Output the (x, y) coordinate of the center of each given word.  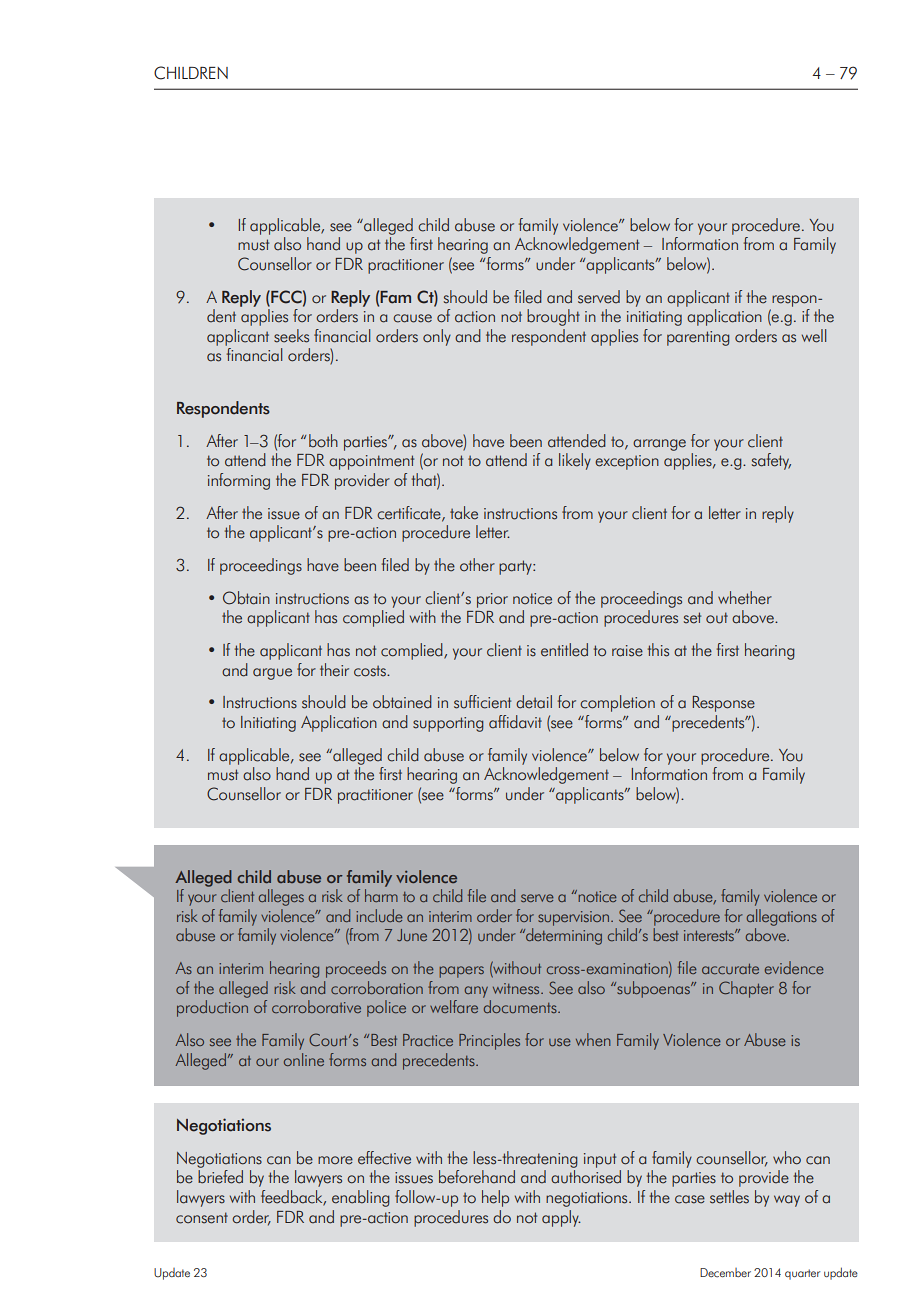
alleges (281, 897)
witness (517, 988)
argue (272, 674)
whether (745, 598)
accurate (730, 969)
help (495, 1198)
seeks (291, 336)
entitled (564, 650)
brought (553, 317)
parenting (698, 338)
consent (202, 1218)
